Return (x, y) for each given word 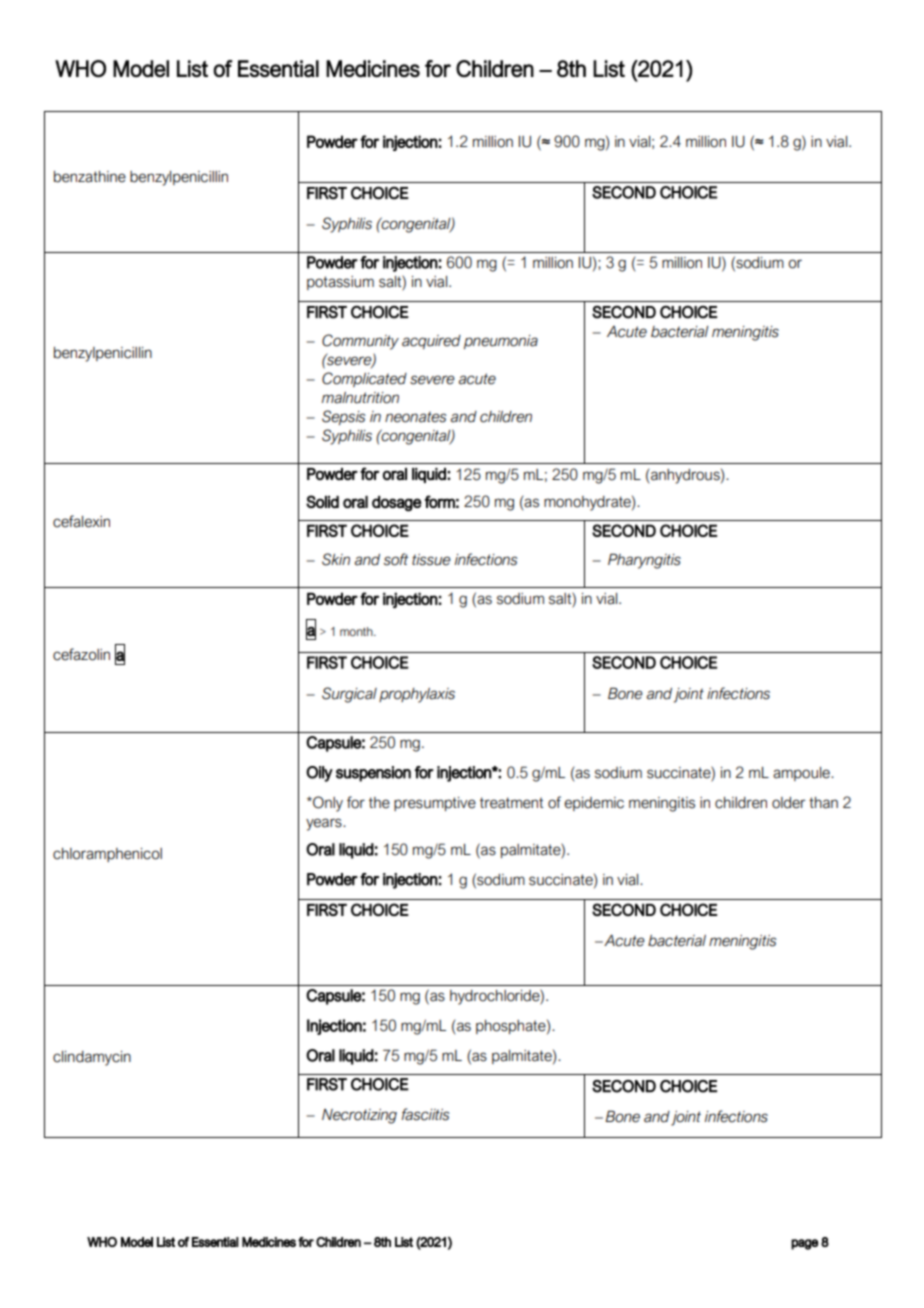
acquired (431, 342)
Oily (319, 774)
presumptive (435, 804)
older (789, 803)
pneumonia (501, 342)
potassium (340, 283)
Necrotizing (359, 1116)
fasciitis (425, 1114)
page (804, 1244)
